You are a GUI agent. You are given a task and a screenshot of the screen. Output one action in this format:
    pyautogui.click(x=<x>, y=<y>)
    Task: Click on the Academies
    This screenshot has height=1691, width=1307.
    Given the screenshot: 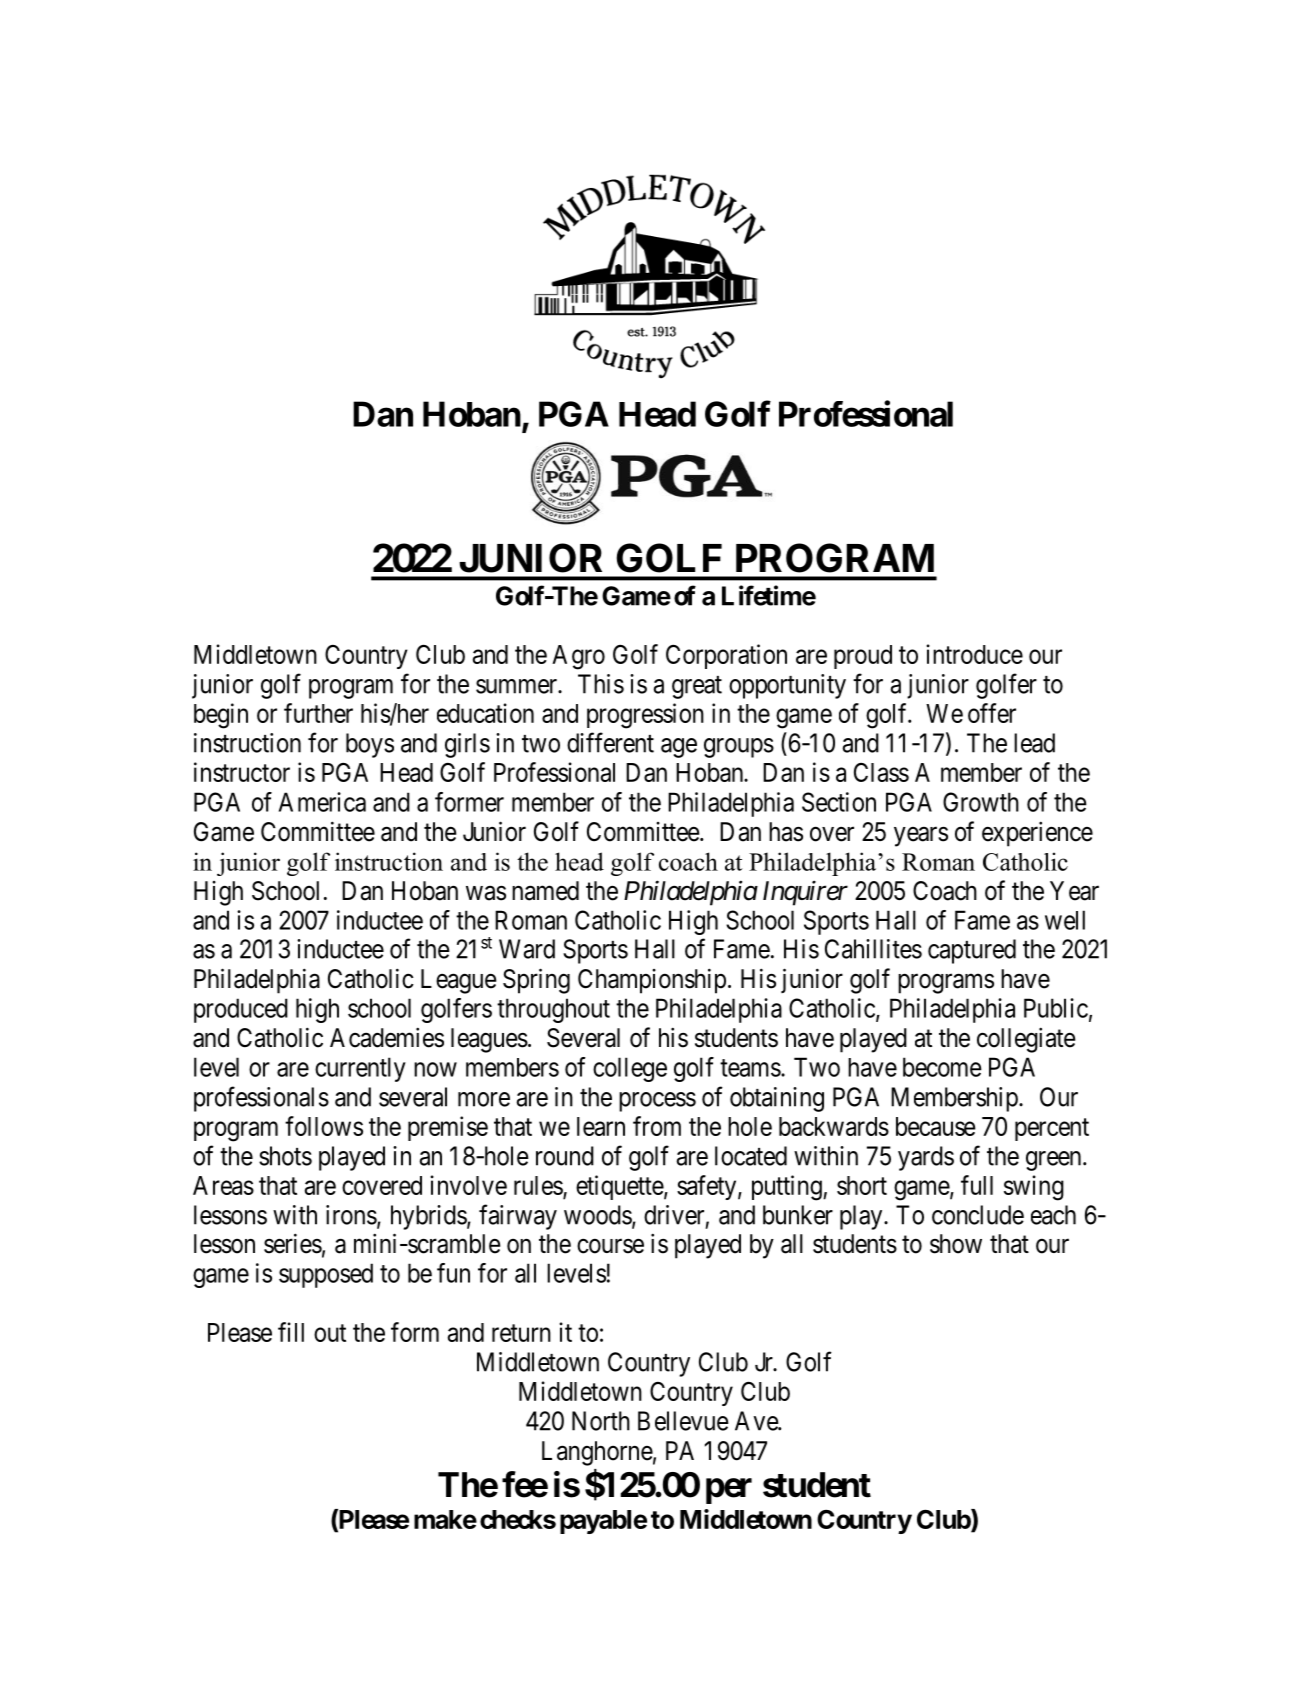 What is the action you would take?
    pyautogui.click(x=387, y=1037)
